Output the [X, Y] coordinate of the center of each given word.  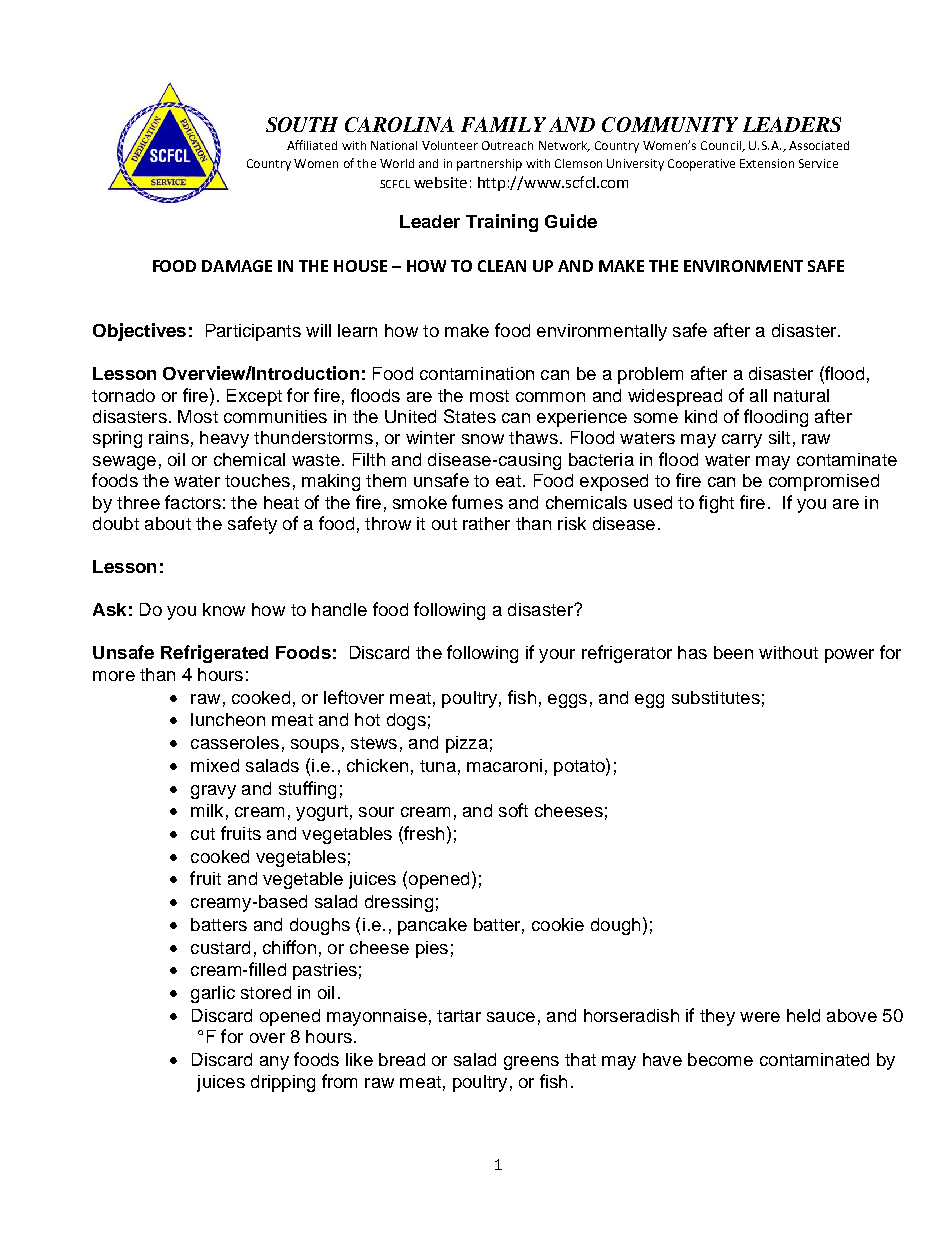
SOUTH [302, 124]
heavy [224, 439]
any [274, 1063]
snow [483, 439]
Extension [767, 163]
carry [742, 441]
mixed [215, 765]
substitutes [716, 697]
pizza [467, 744]
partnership [489, 165]
